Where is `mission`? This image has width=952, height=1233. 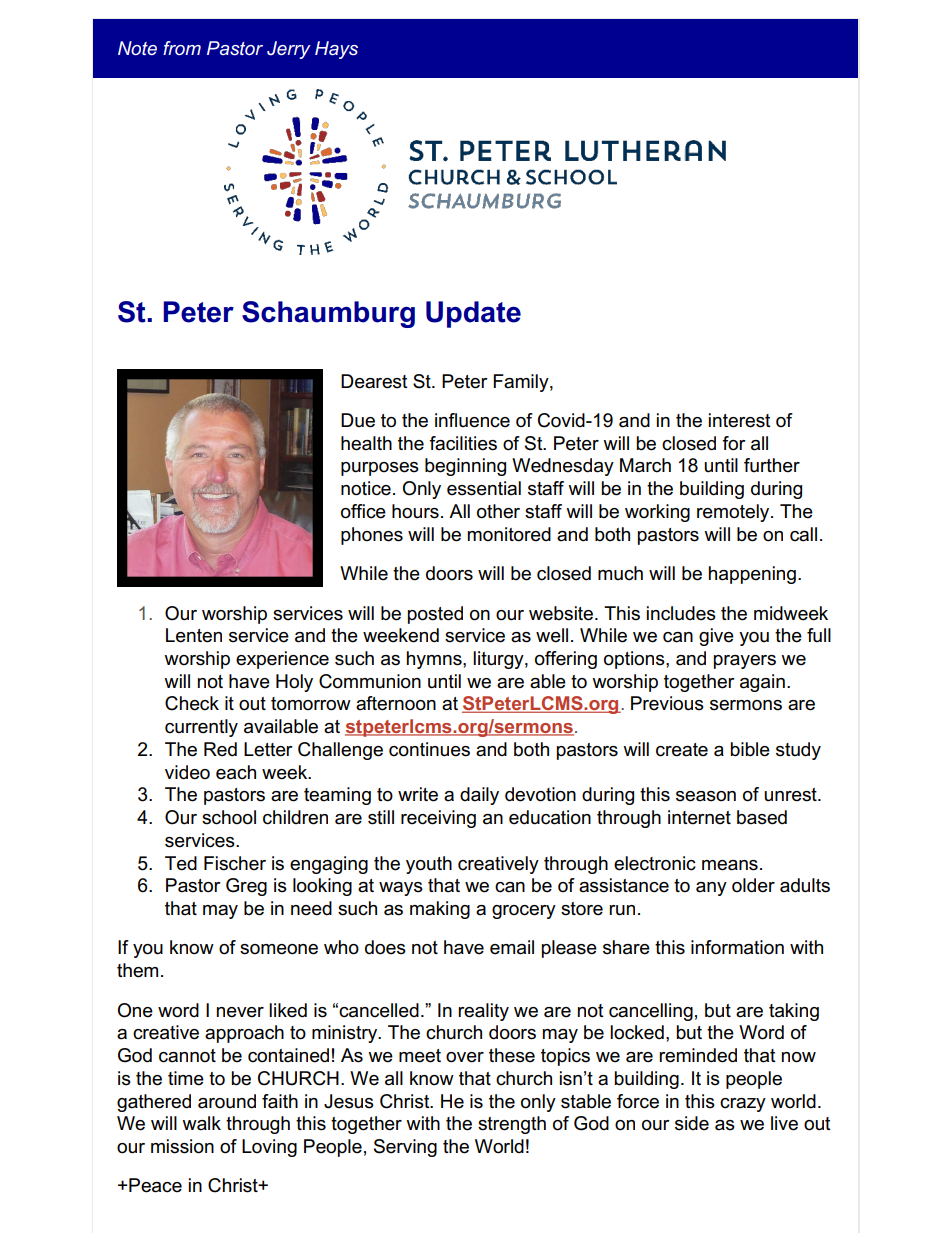
mission is located at coordinates (182, 1146).
